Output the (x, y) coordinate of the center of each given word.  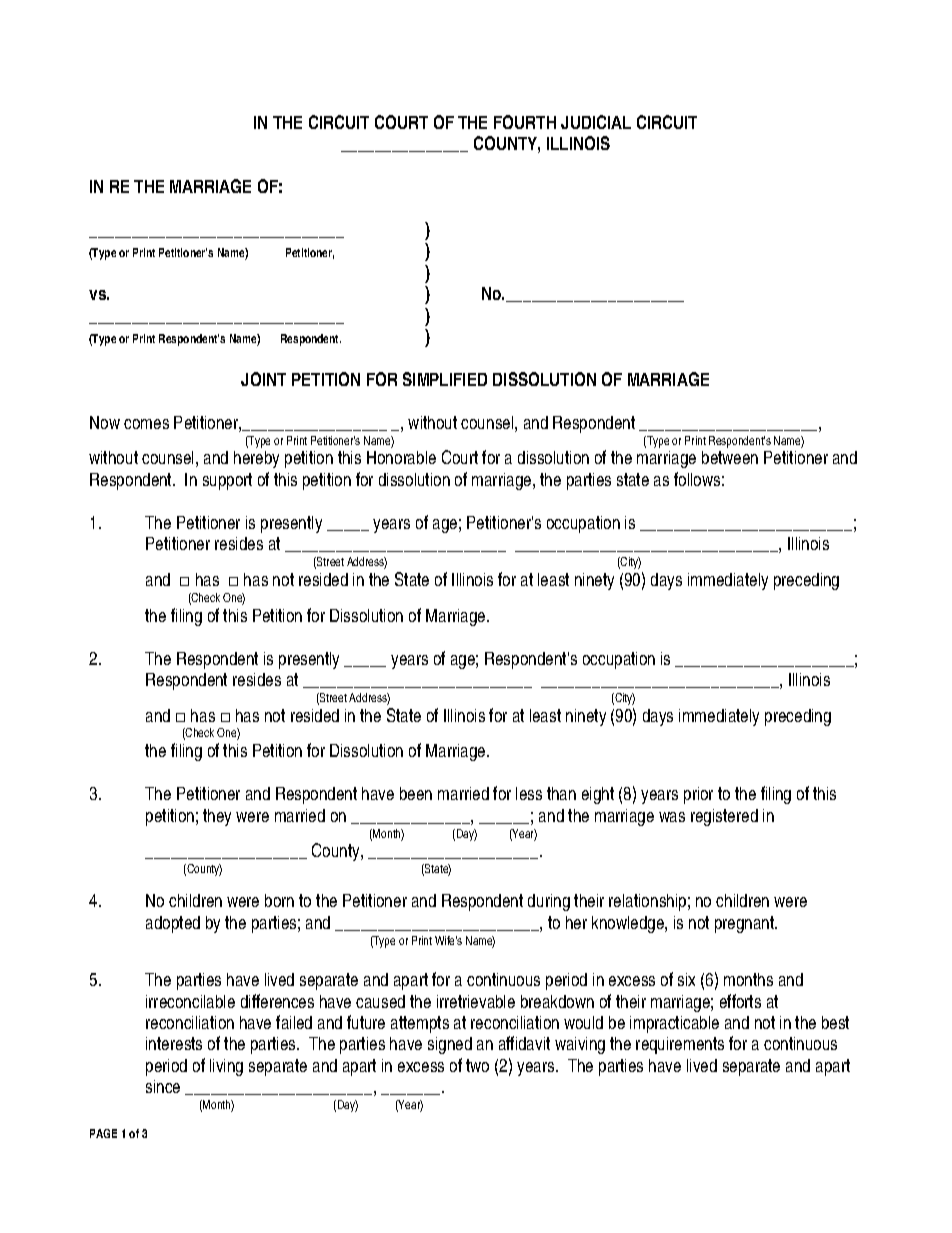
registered (724, 817)
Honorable (401, 457)
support (227, 481)
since (163, 1086)
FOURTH (525, 122)
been (416, 793)
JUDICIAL (596, 122)
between (730, 457)
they (217, 817)
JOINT (263, 379)
